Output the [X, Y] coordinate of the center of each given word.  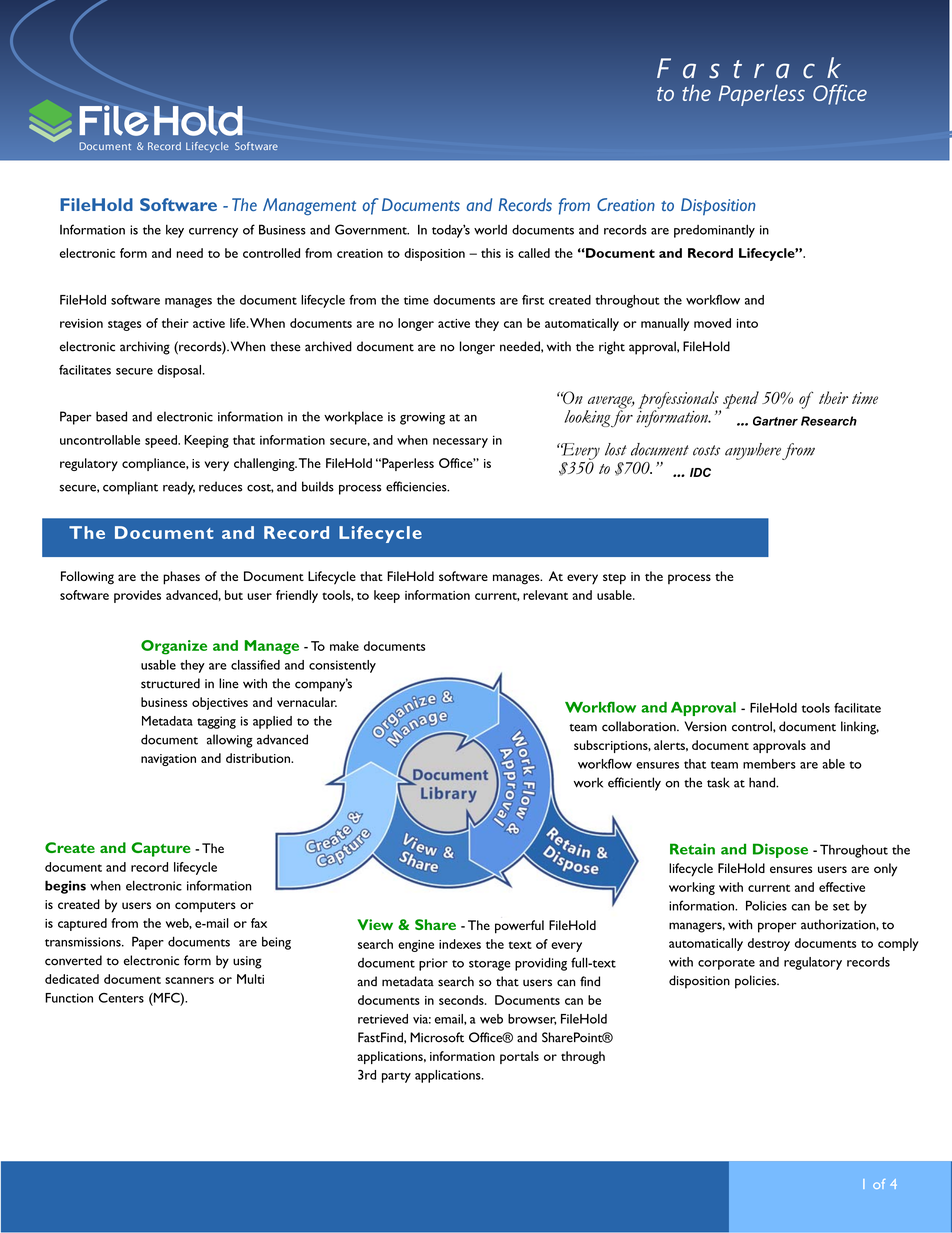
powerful [519, 927]
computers [205, 907]
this [491, 253]
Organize [174, 647]
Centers [121, 998]
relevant [545, 595]
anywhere [753, 451]
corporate [726, 964]
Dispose [780, 850]
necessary [460, 443]
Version [705, 726]
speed [162, 441]
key [175, 231]
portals [519, 1057]
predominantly [714, 231]
